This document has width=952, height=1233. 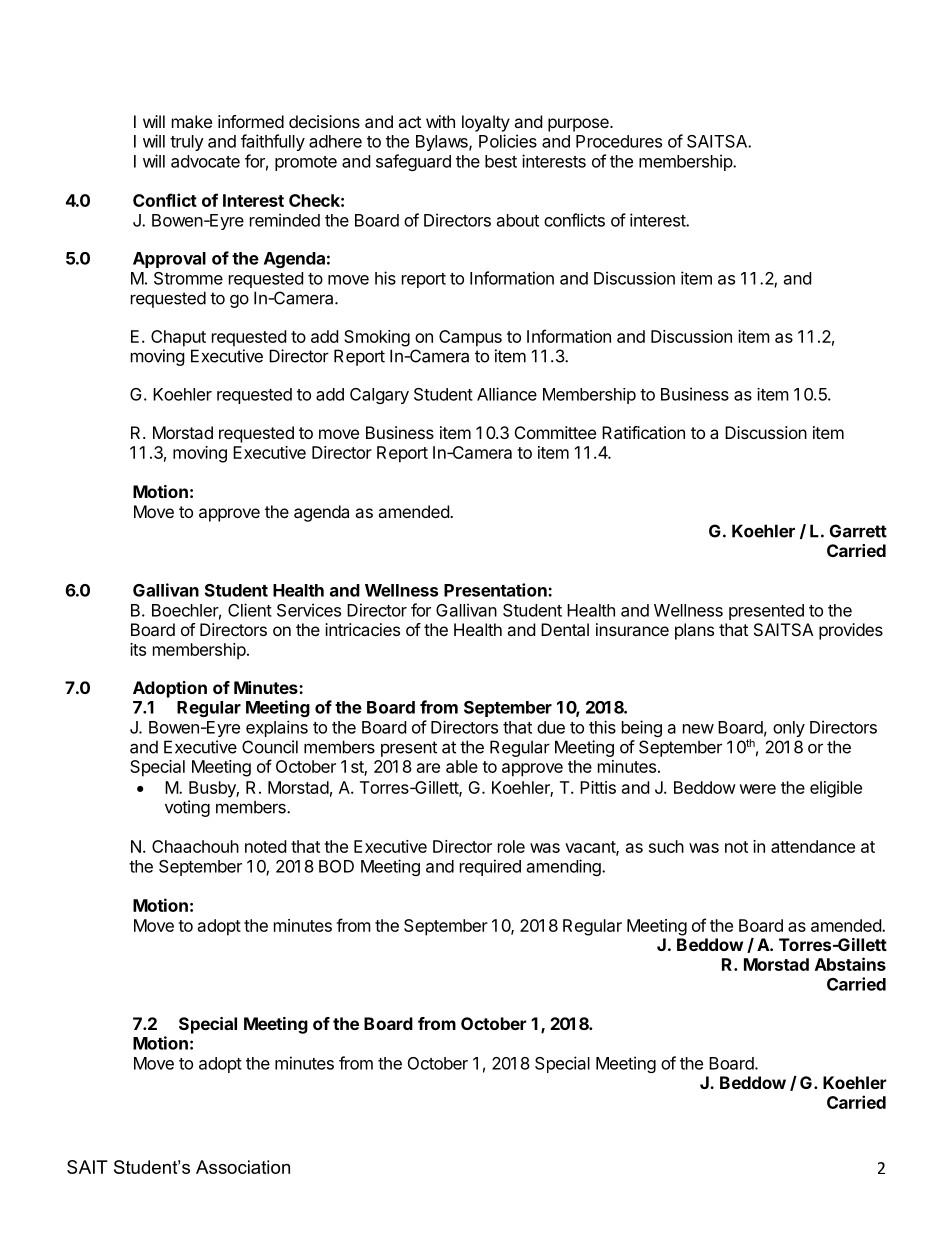 What do you see at coordinates (789, 729) in the document?
I see `only` at bounding box center [789, 729].
